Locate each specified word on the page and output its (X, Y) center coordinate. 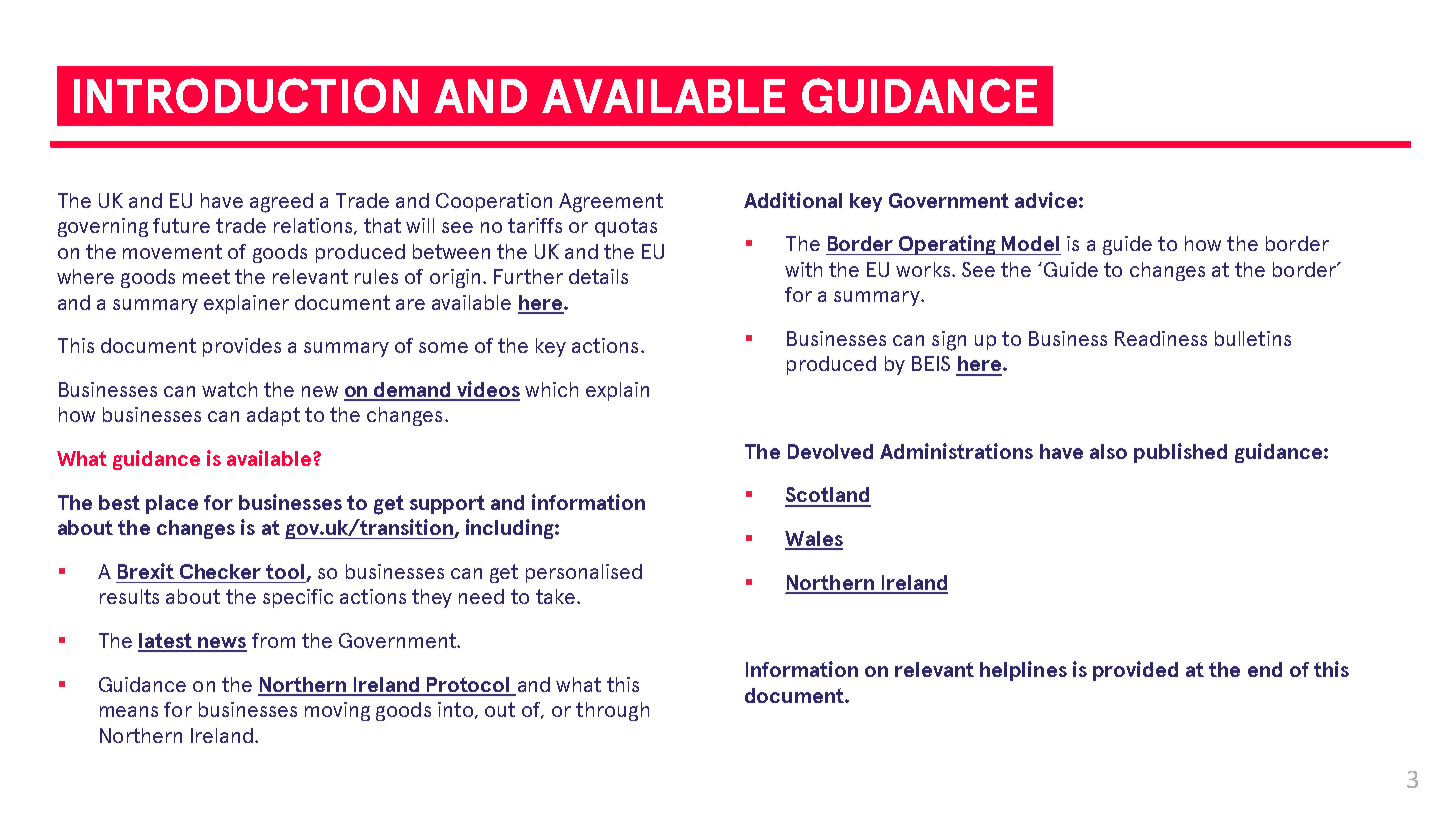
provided (1135, 671)
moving (337, 711)
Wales (814, 540)
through (612, 711)
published (1180, 453)
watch (229, 389)
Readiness (1161, 338)
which (551, 389)
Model (1030, 243)
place (172, 504)
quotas (626, 227)
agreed (281, 203)
